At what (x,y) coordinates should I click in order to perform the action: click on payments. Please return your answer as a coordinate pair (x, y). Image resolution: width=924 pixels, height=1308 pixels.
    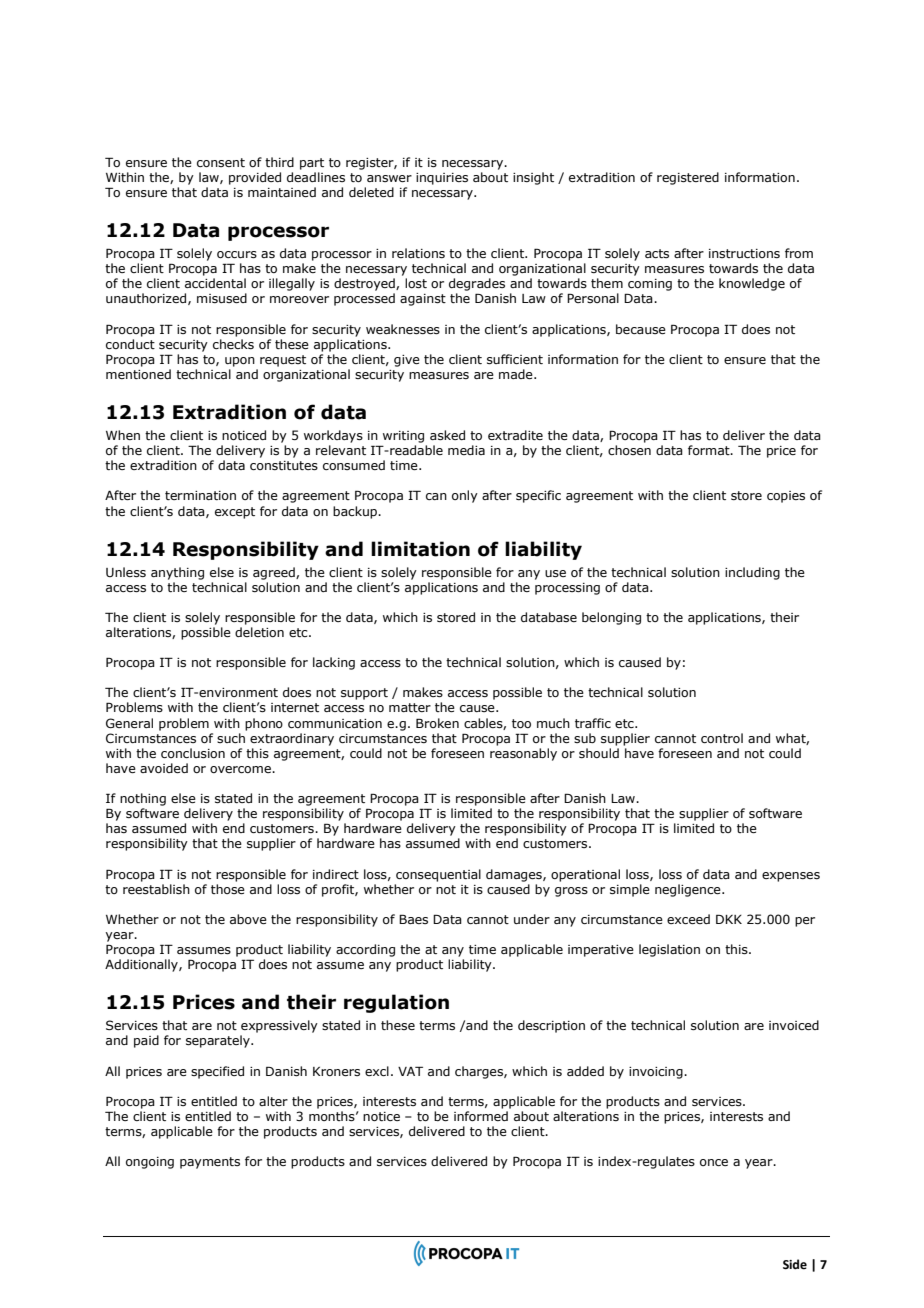
    Looking at the image, I should click on (210, 1163).
